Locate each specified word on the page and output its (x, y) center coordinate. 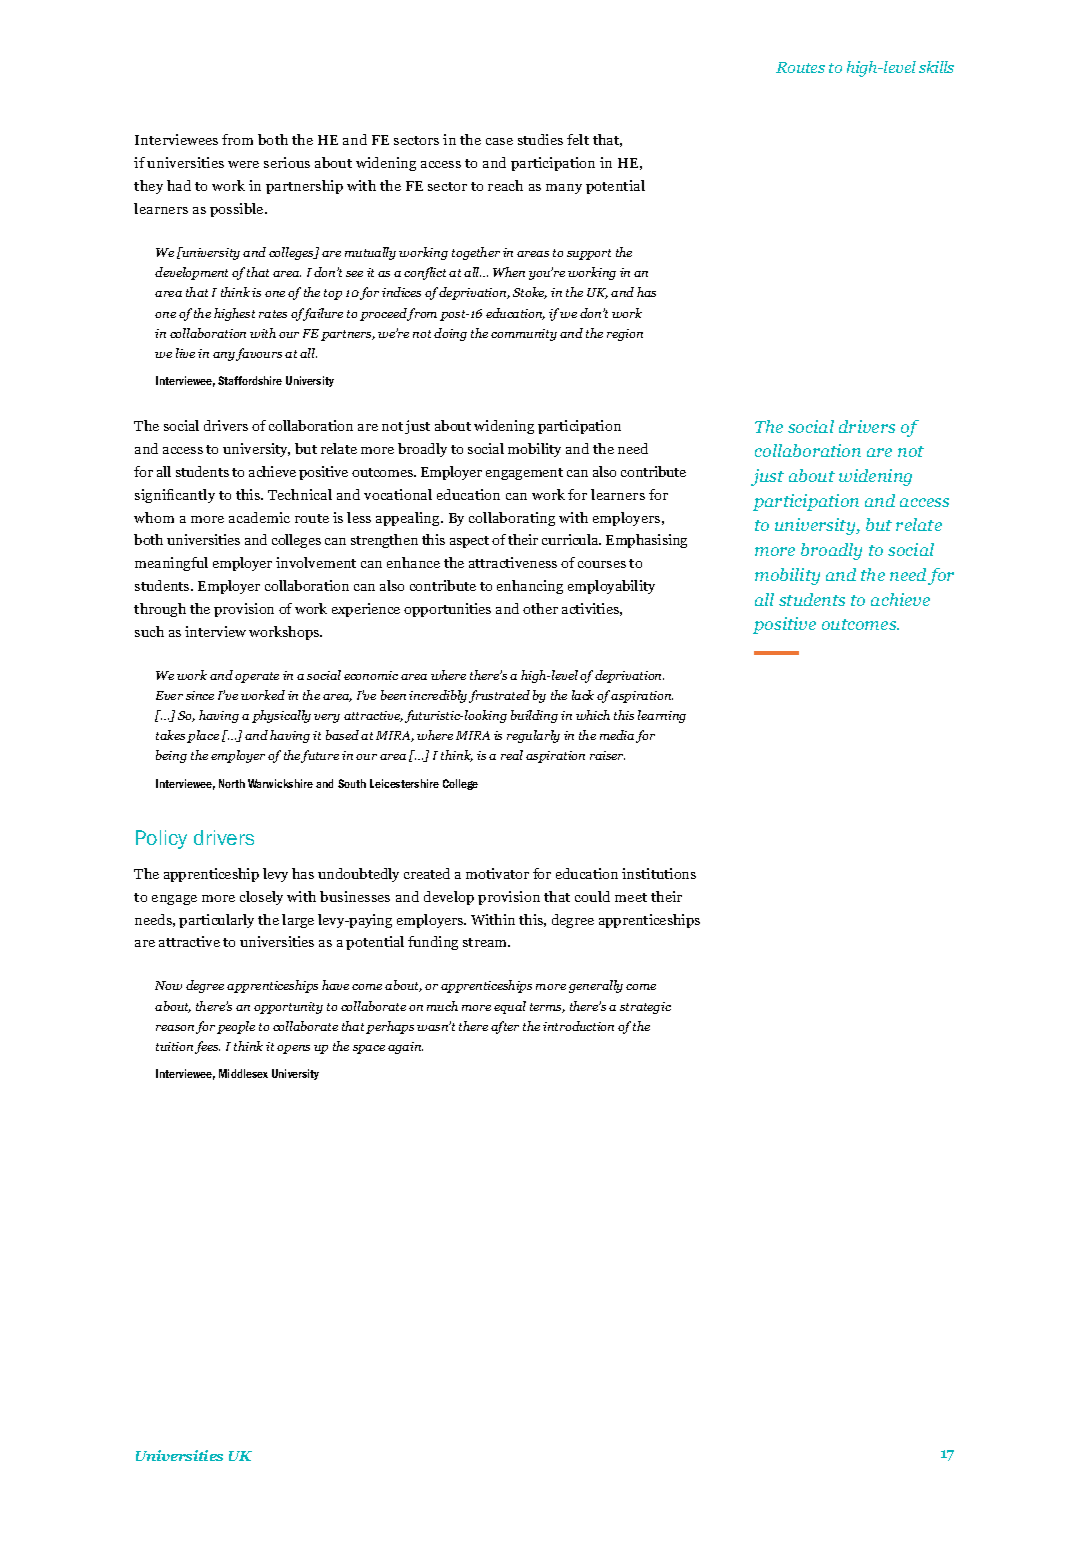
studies (540, 139)
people (236, 1027)
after (505, 1027)
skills (936, 67)
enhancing (530, 587)
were (243, 164)
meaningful (171, 564)
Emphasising (646, 541)
